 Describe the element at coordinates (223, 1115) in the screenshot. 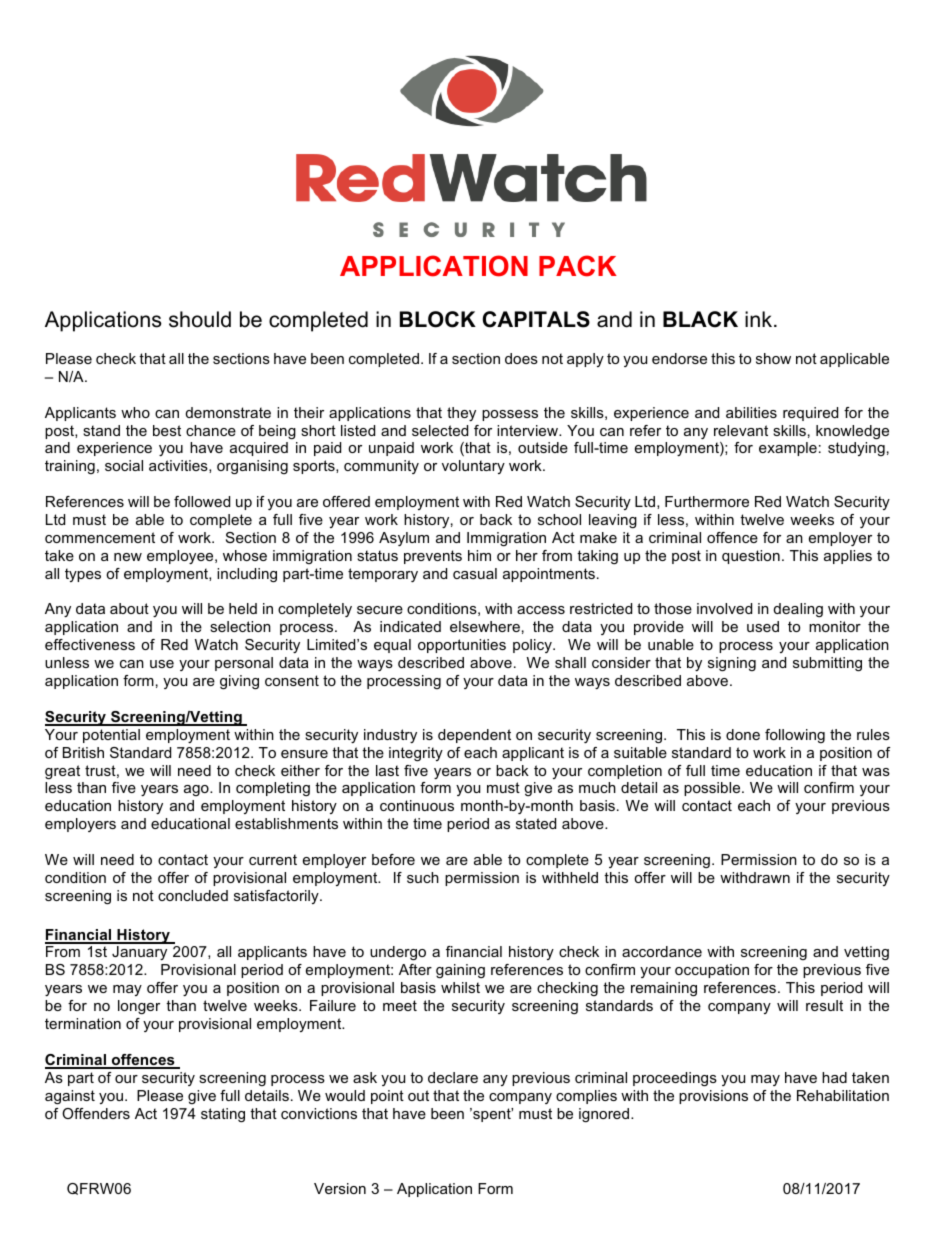

I see `stating` at that location.
